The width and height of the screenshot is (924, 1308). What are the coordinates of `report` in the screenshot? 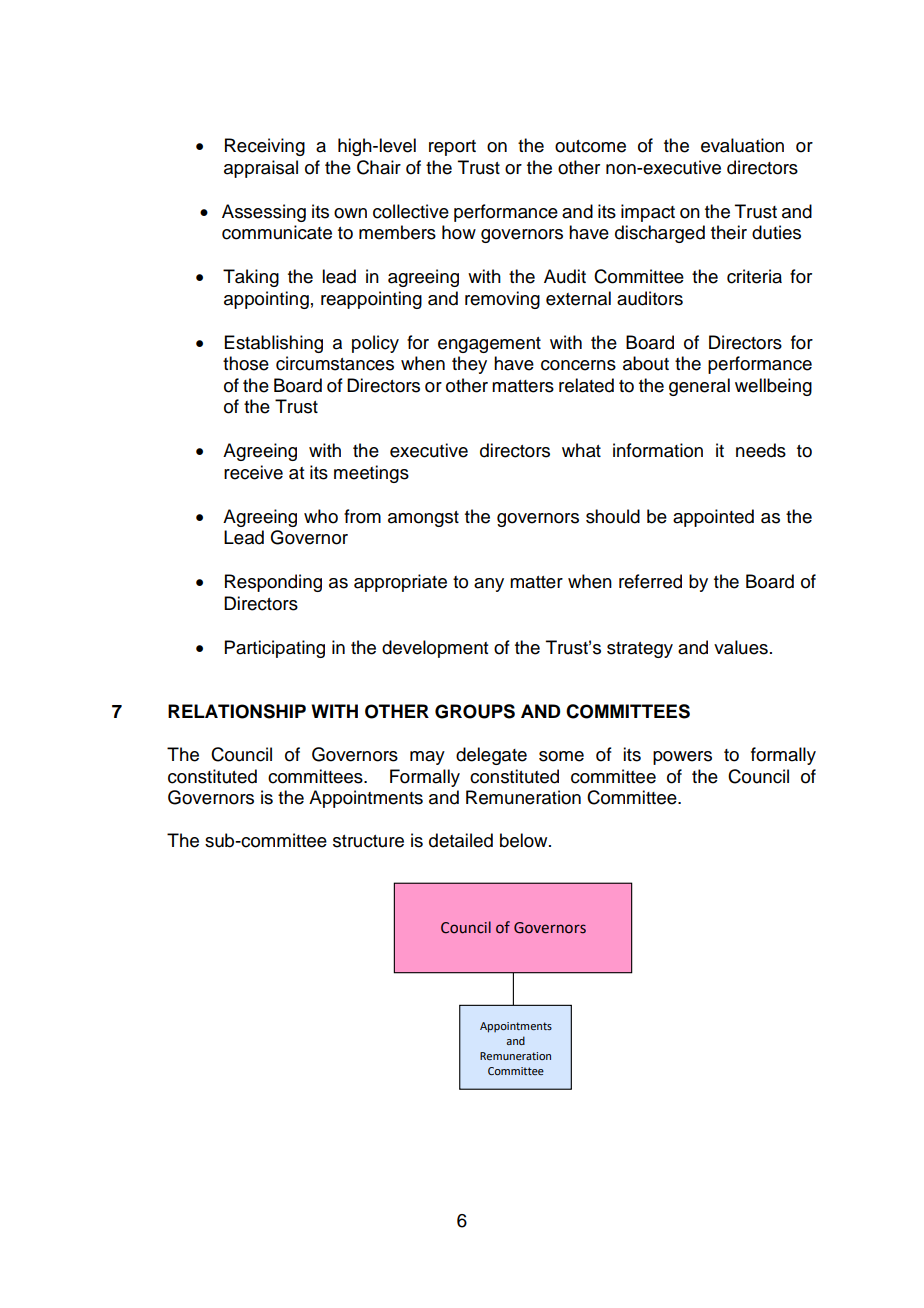 It's located at (452, 148).
